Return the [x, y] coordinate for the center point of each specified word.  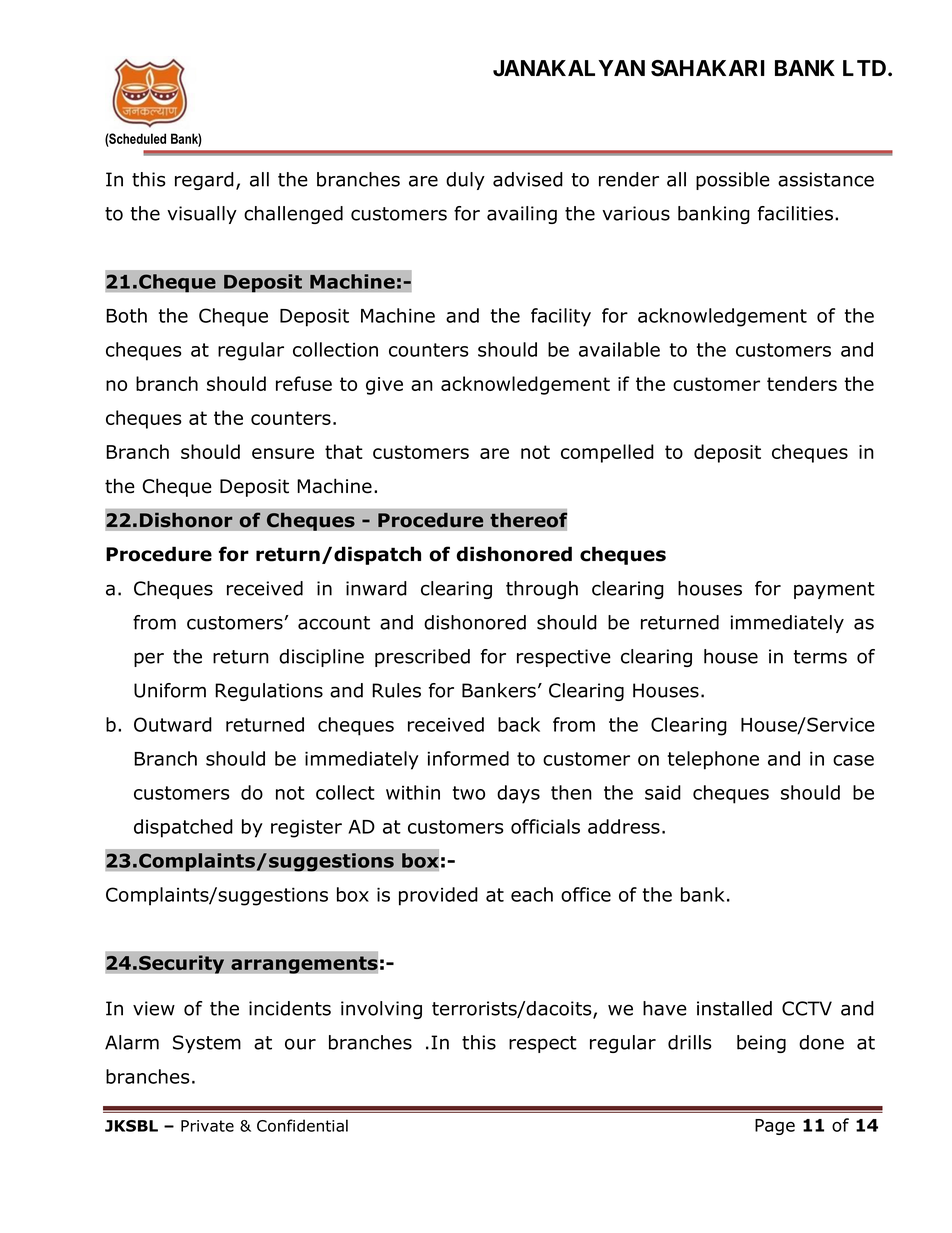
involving [381, 1010]
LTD [866, 68]
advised [528, 179]
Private [207, 1126]
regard [204, 181]
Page [775, 1127]
